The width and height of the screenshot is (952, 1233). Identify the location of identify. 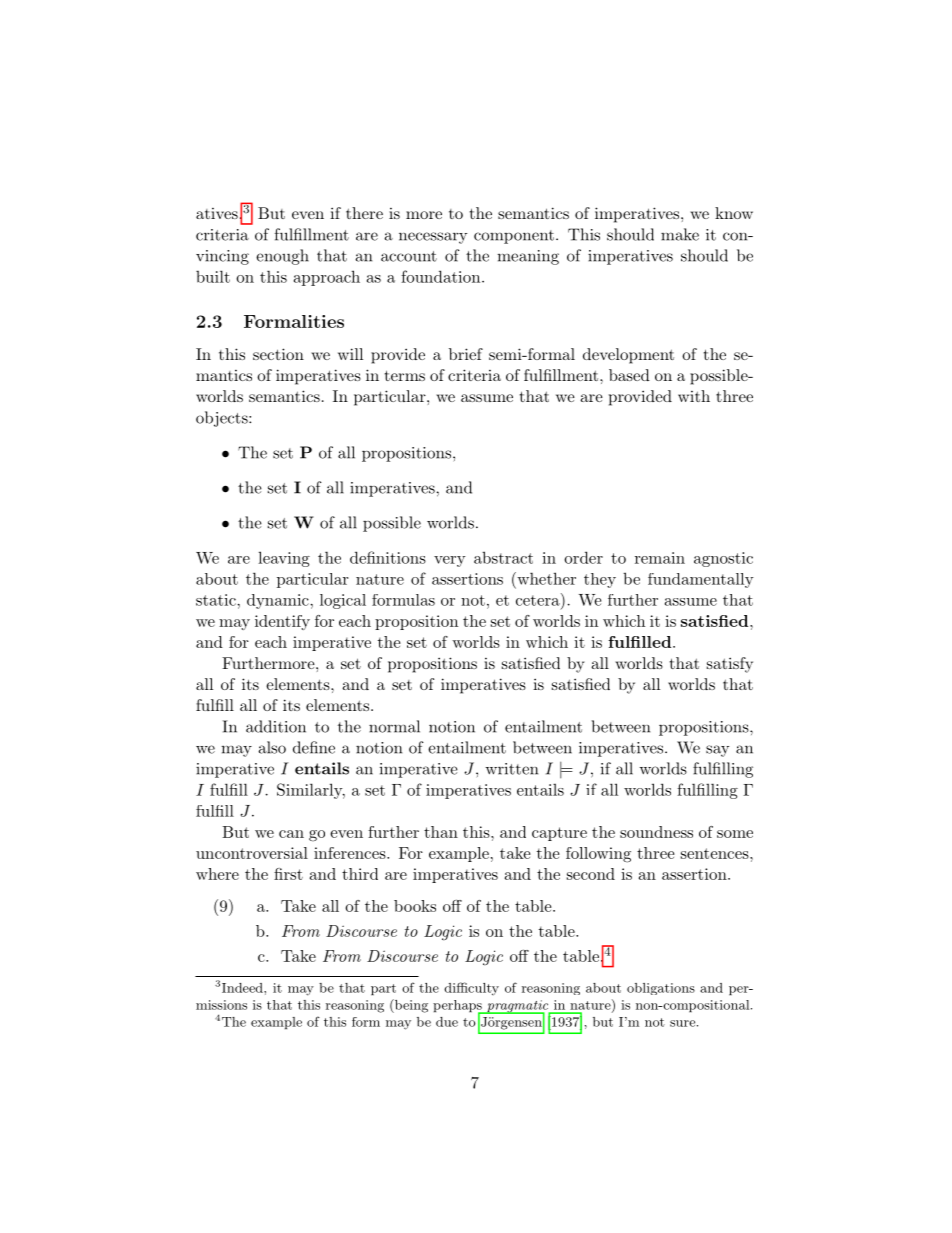
(282, 622).
